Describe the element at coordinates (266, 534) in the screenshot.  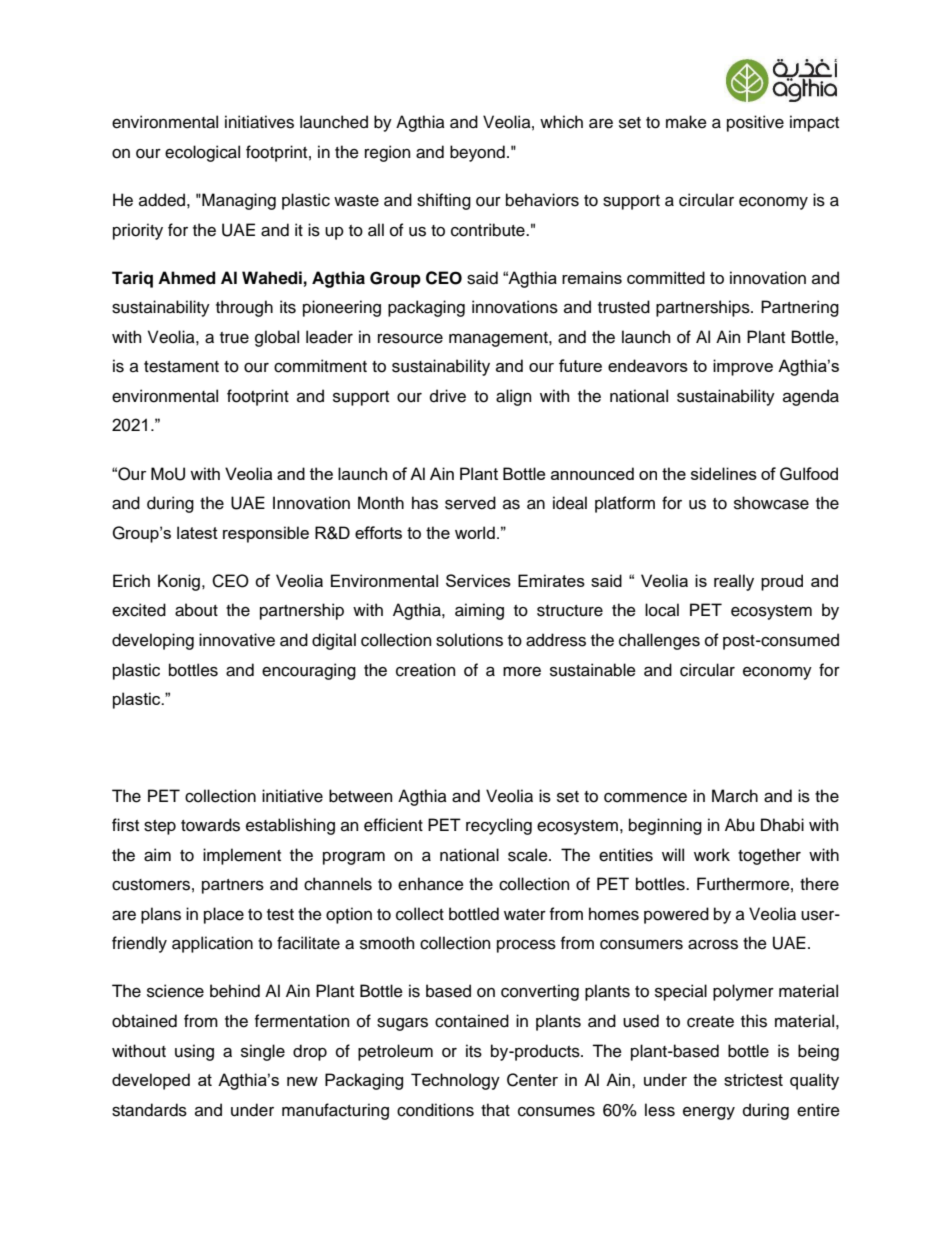
I see `responsible` at that location.
